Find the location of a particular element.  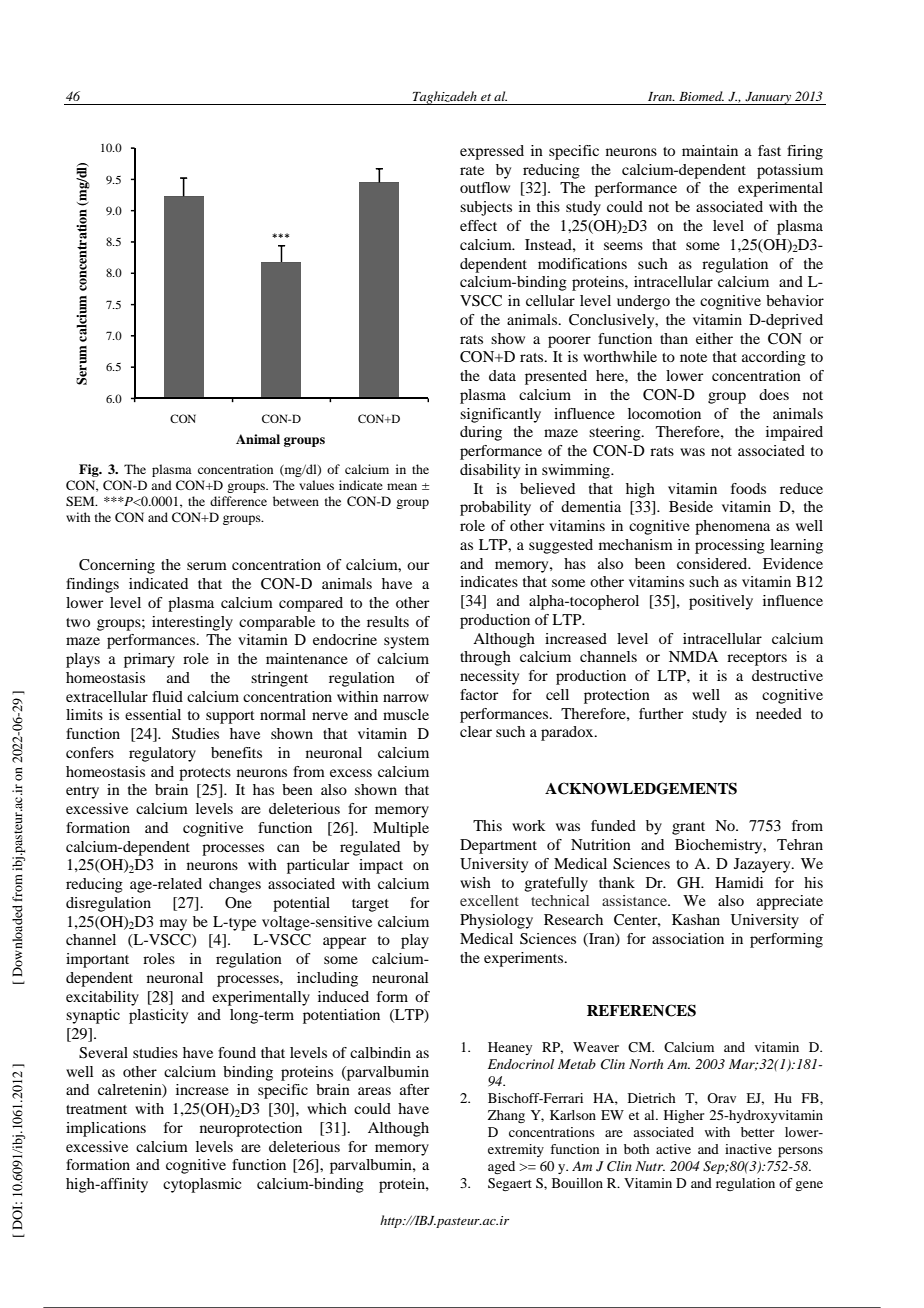

wish is located at coordinates (475, 882).
